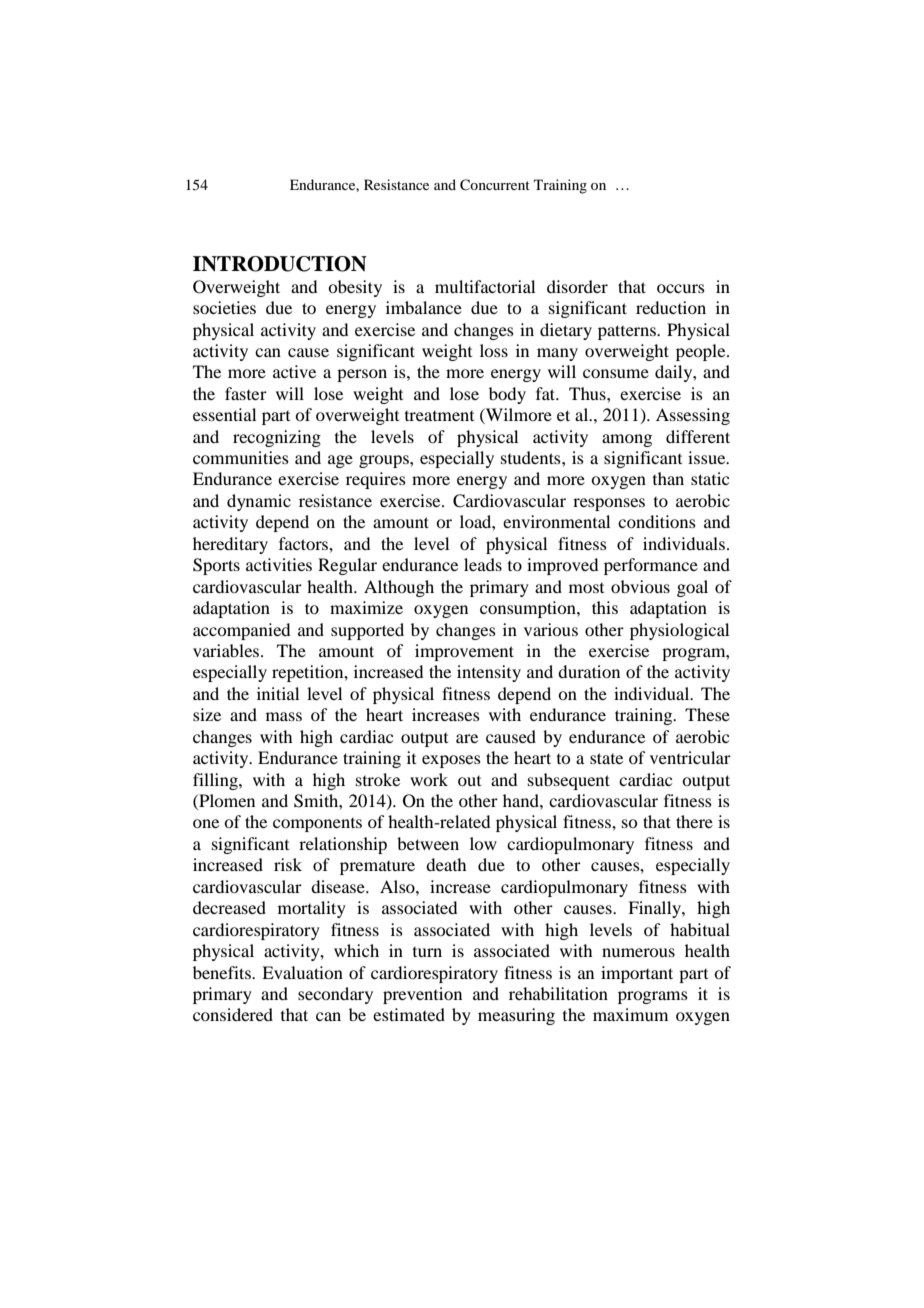 The height and width of the screenshot is (1308, 924). What do you see at coordinates (439, 416) in the screenshot?
I see `treatment` at bounding box center [439, 416].
